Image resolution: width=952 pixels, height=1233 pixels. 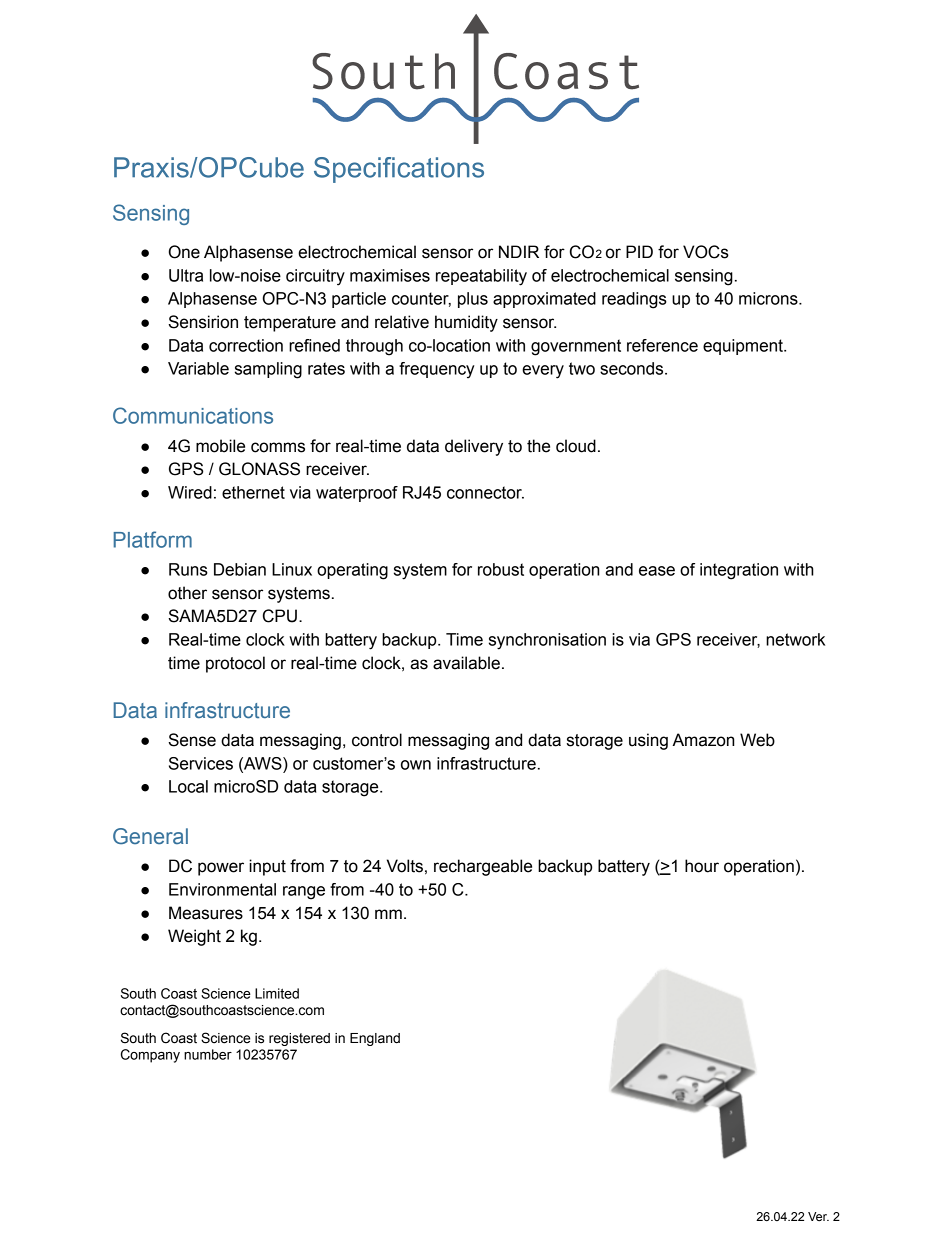 I want to click on hour, so click(x=702, y=866).
